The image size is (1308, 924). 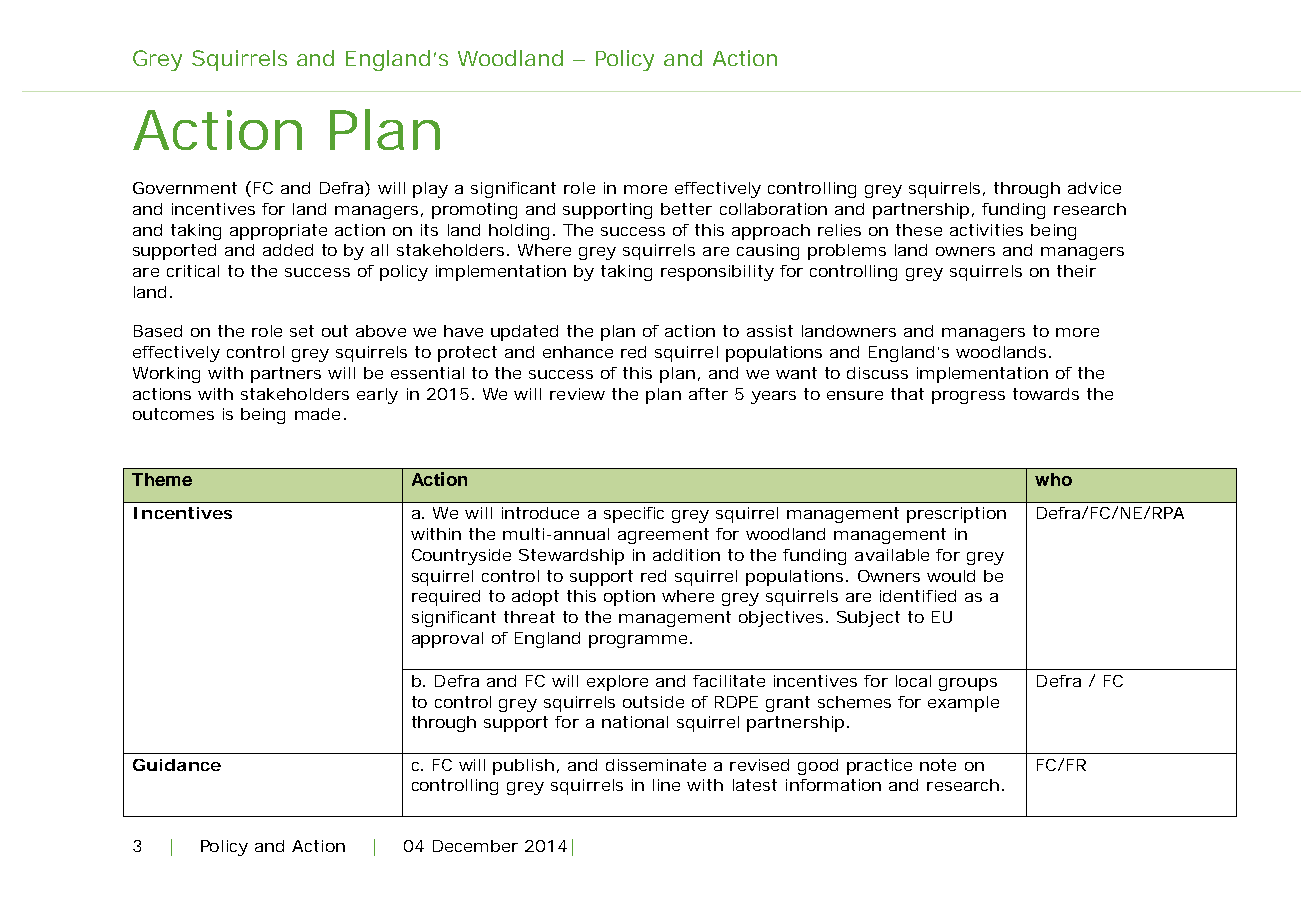 I want to click on note, so click(x=938, y=765).
